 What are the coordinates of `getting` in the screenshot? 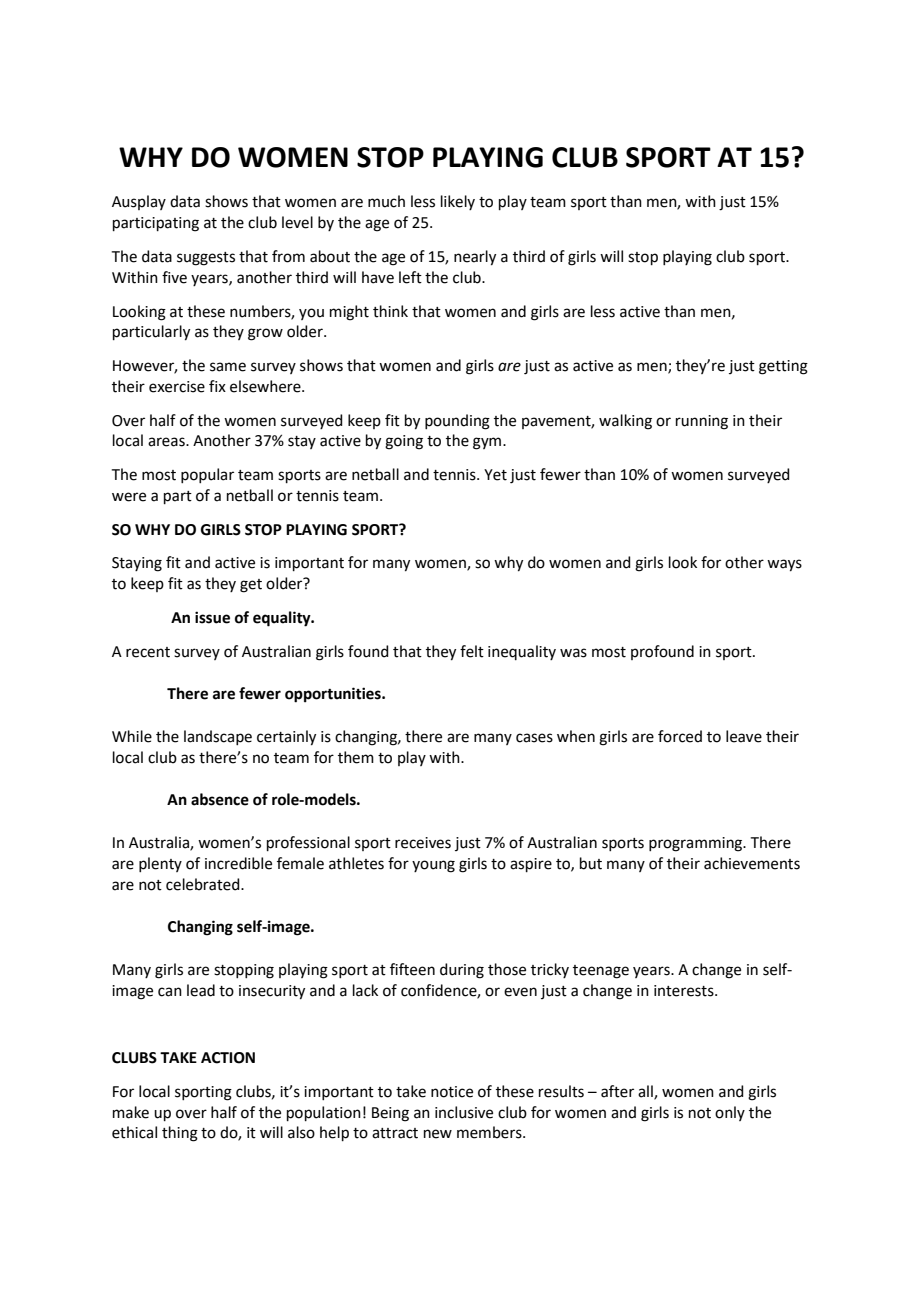 It's located at (783, 367).
